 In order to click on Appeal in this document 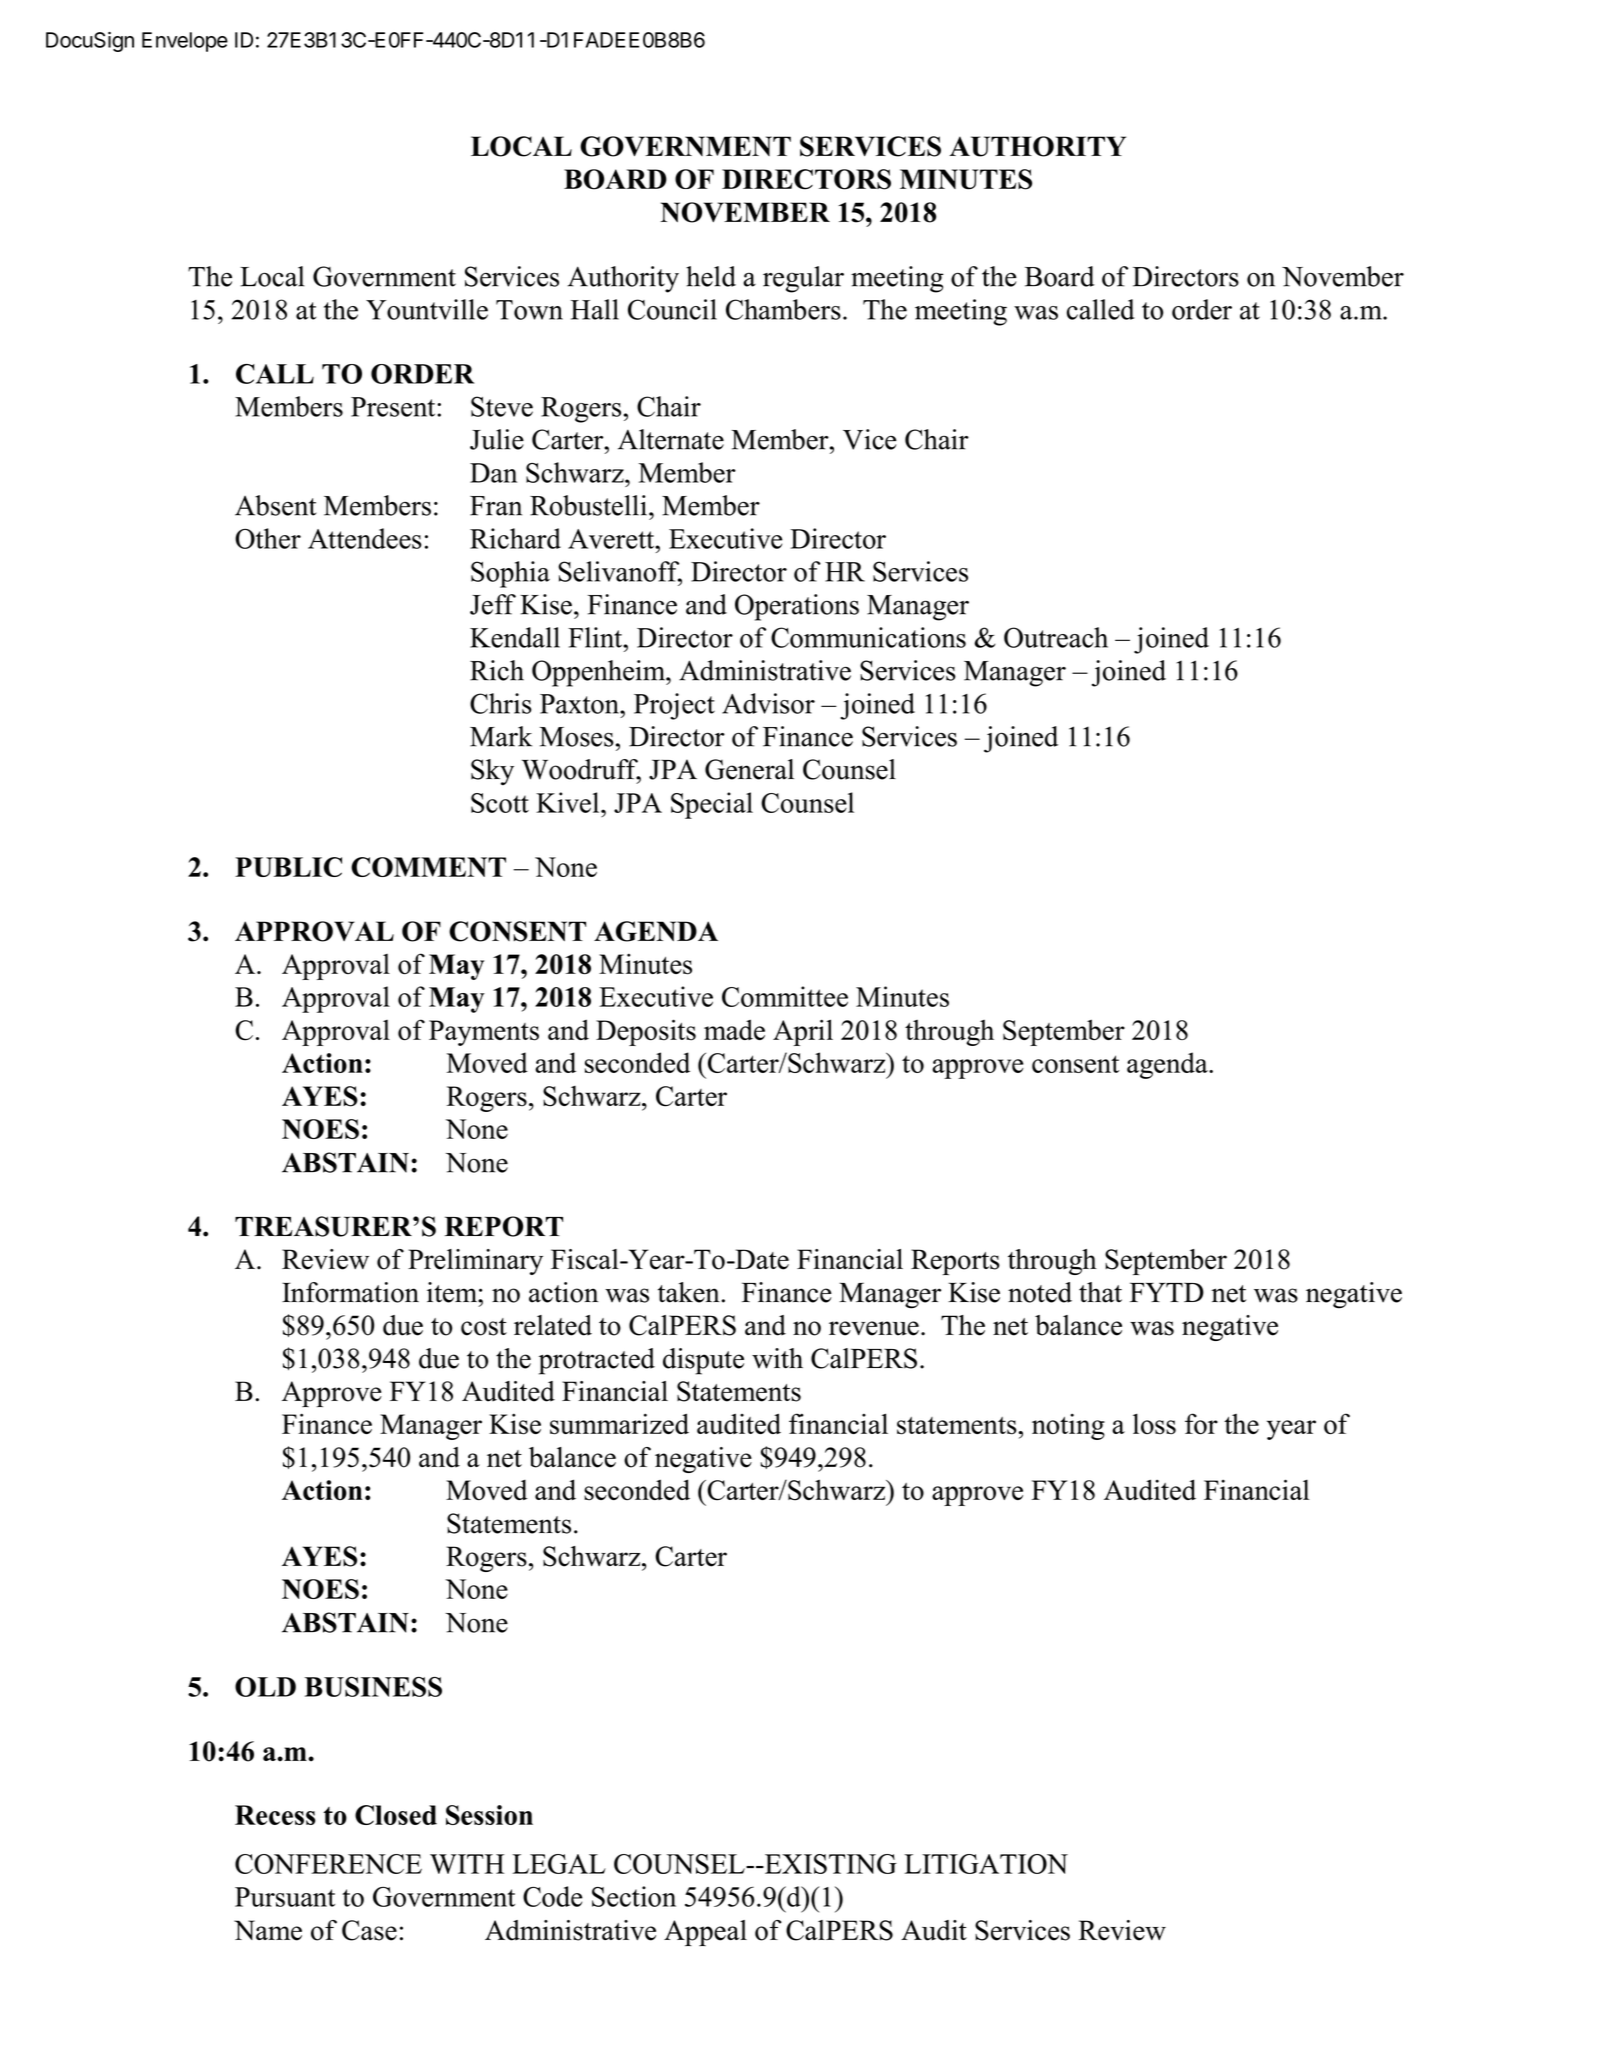, I will do `click(705, 1933)`.
